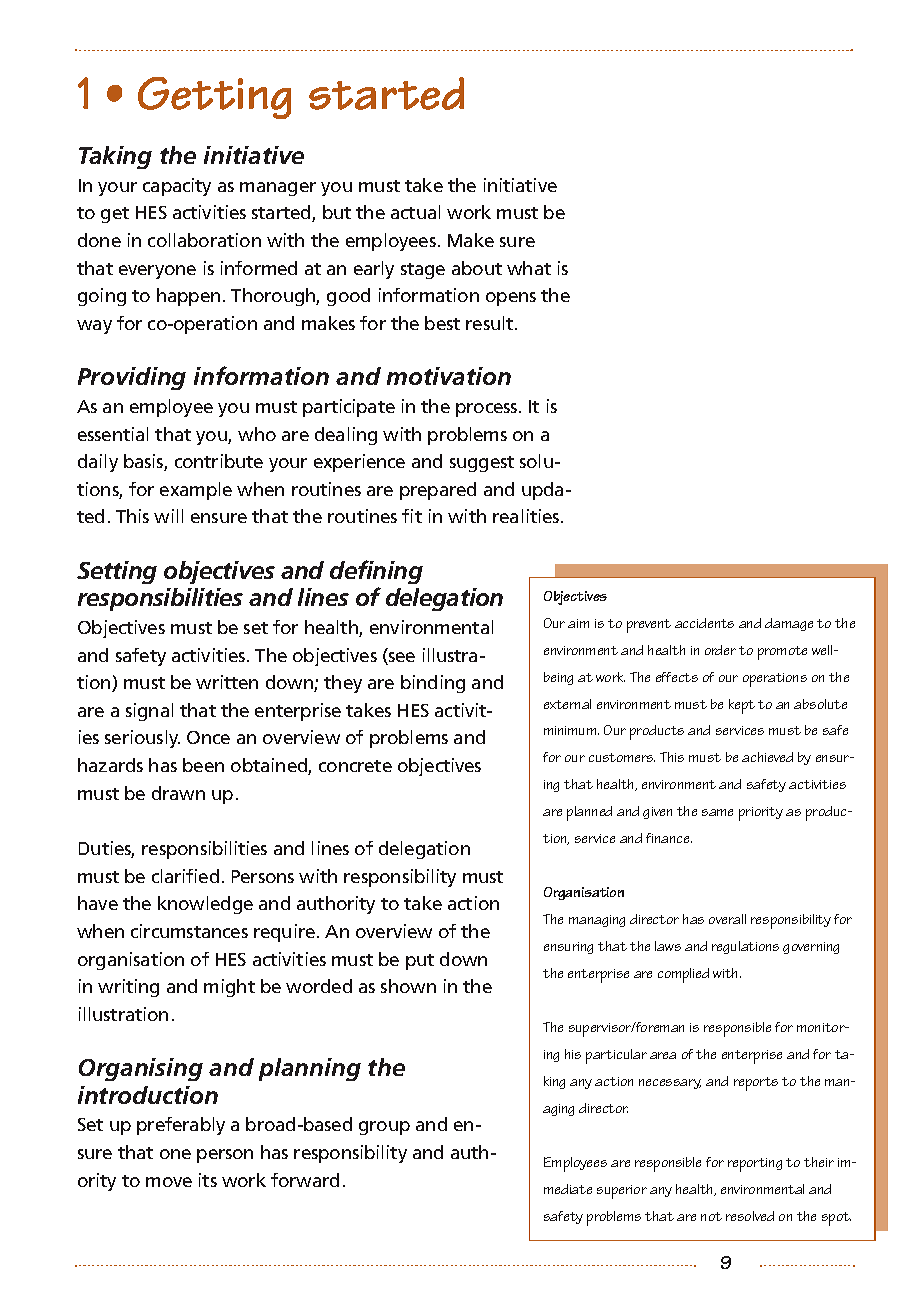 Image resolution: width=921 pixels, height=1316 pixels. I want to click on move, so click(169, 1182).
